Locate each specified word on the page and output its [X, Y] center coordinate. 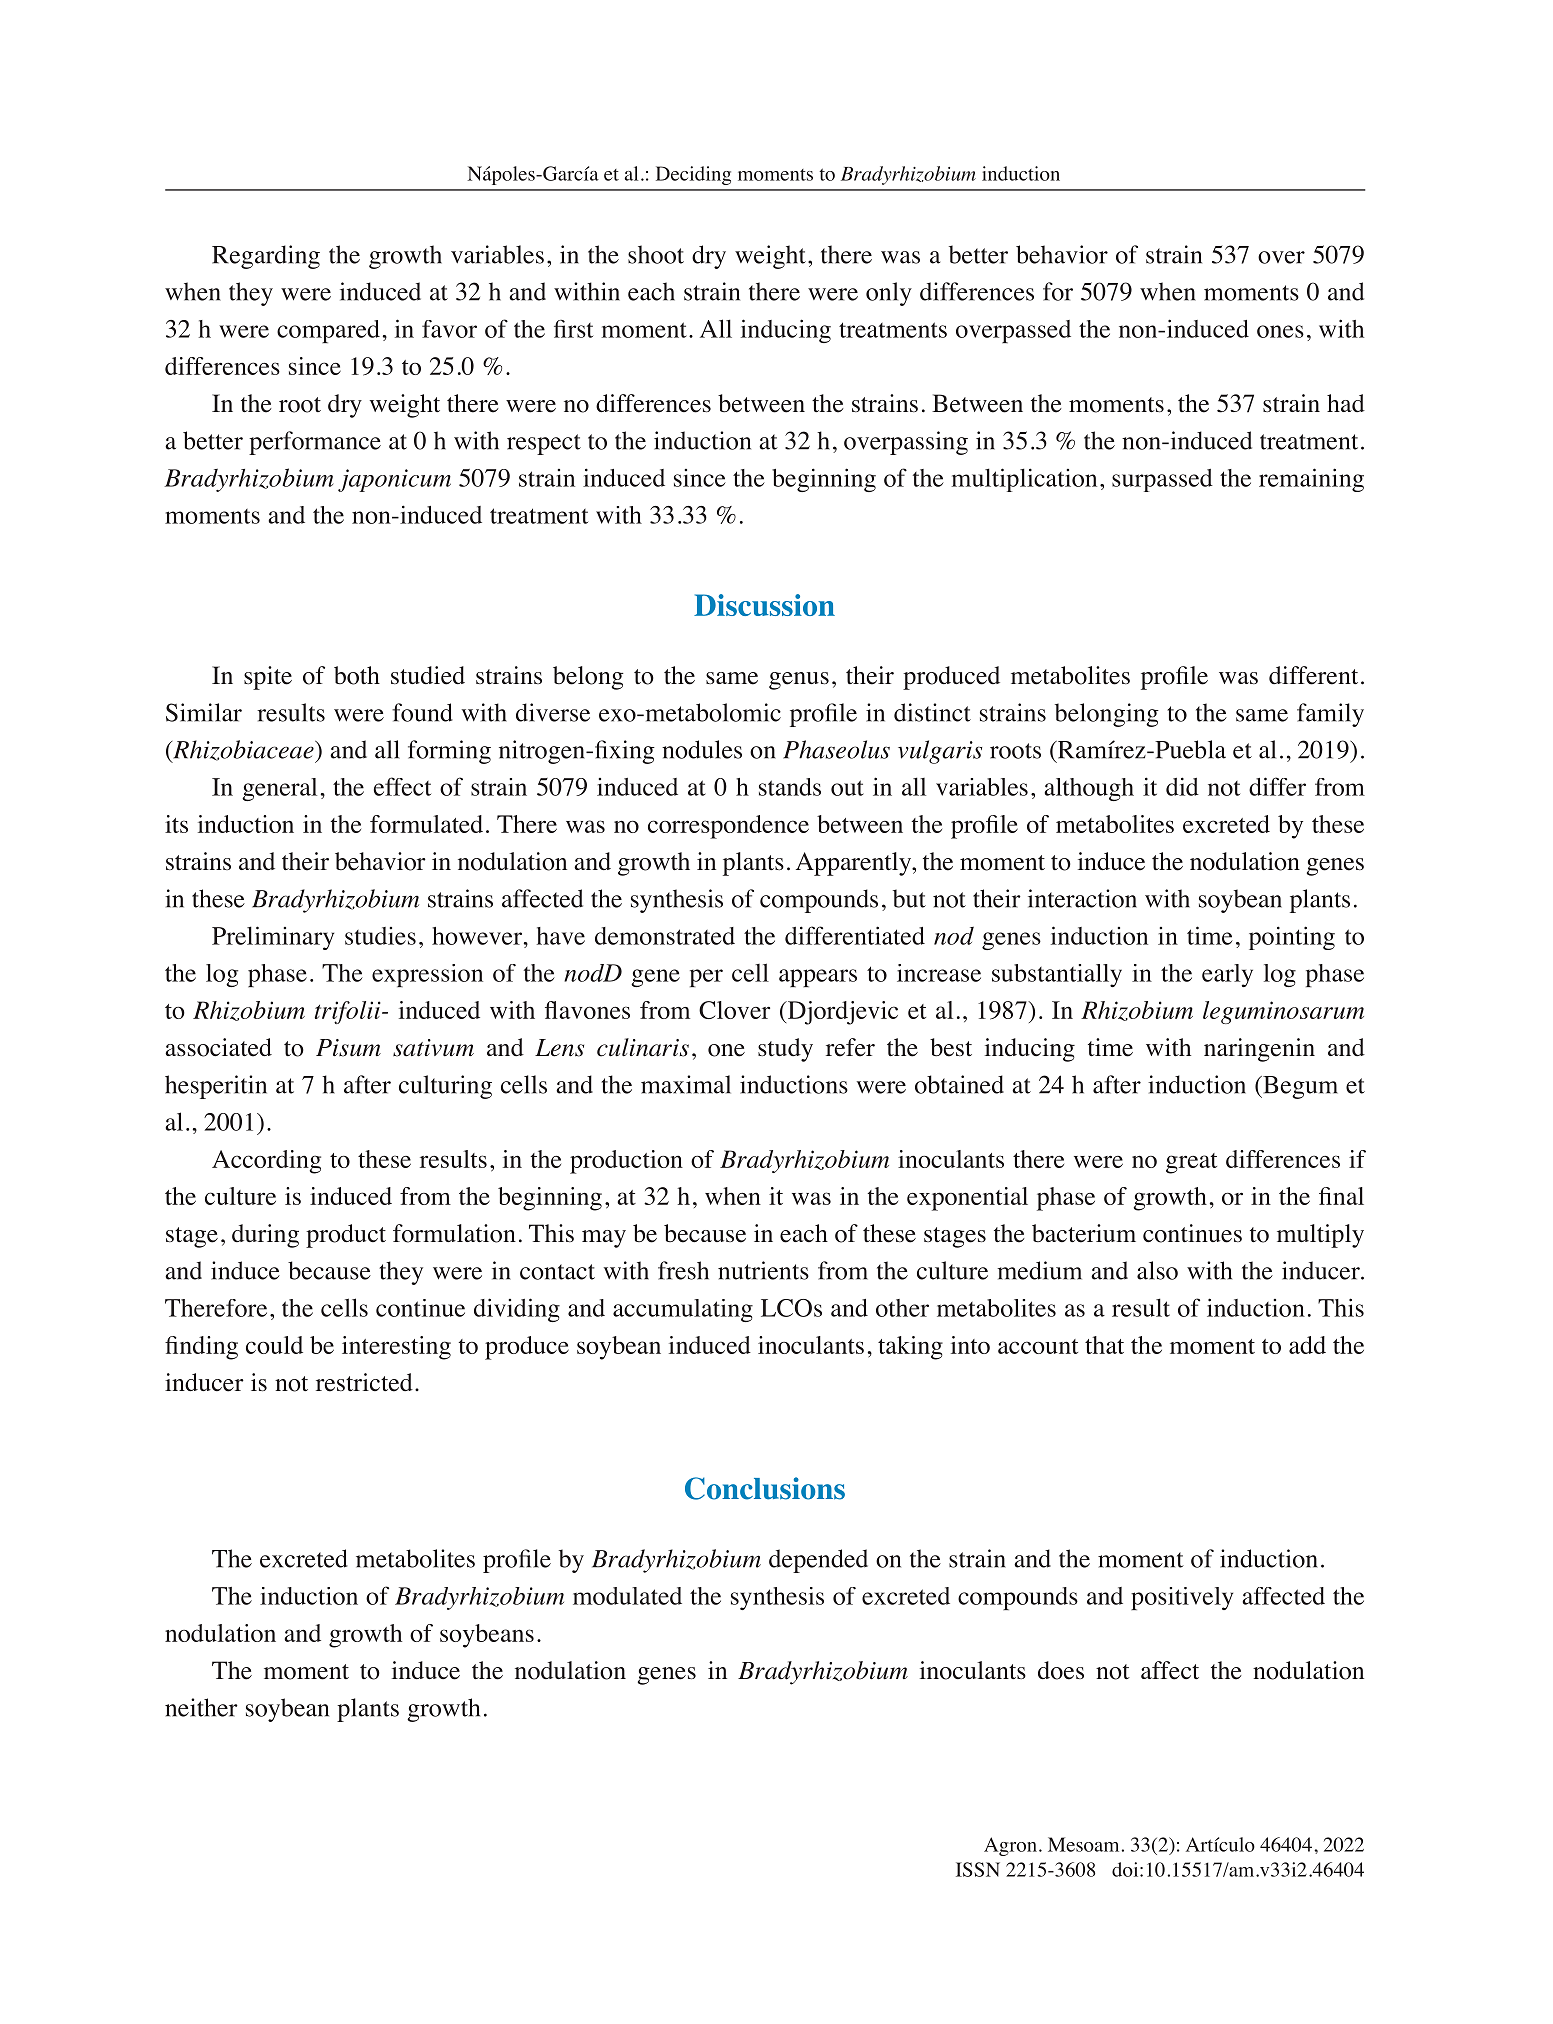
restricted [364, 1382]
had [1346, 403]
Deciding [693, 175]
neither [201, 1707]
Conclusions [765, 1488]
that [1104, 1345]
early [1227, 975]
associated [218, 1047]
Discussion [764, 605]
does [1061, 1670]
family [1330, 715]
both [357, 675]
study [785, 1050]
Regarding [266, 257]
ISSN [978, 1869]
